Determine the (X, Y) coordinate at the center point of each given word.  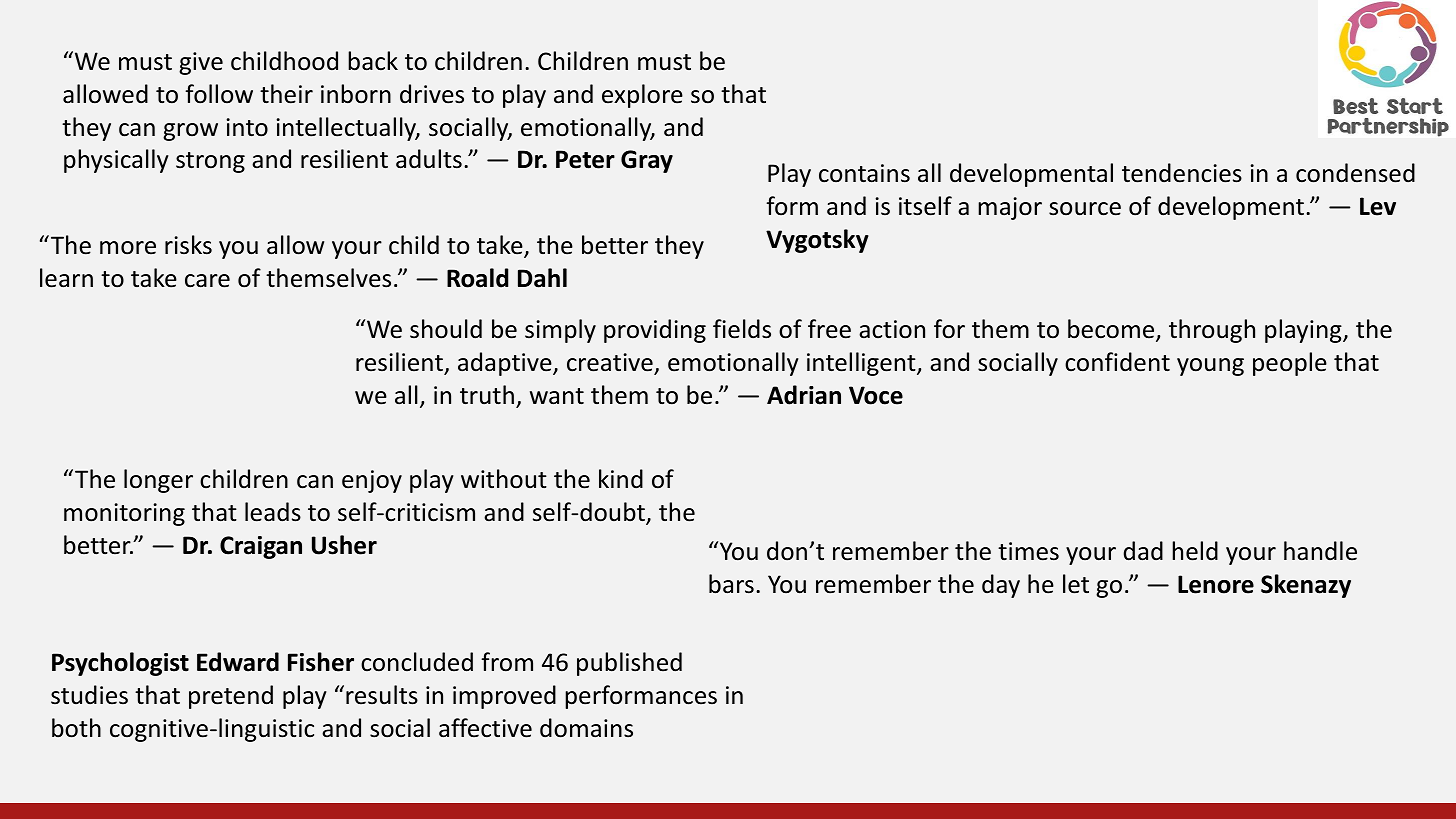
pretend (231, 697)
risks (188, 245)
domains (586, 728)
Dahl (542, 278)
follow (219, 94)
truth (487, 395)
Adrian (804, 395)
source (1085, 209)
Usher (344, 545)
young (1210, 367)
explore (642, 96)
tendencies (1182, 173)
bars (731, 584)
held (1195, 551)
